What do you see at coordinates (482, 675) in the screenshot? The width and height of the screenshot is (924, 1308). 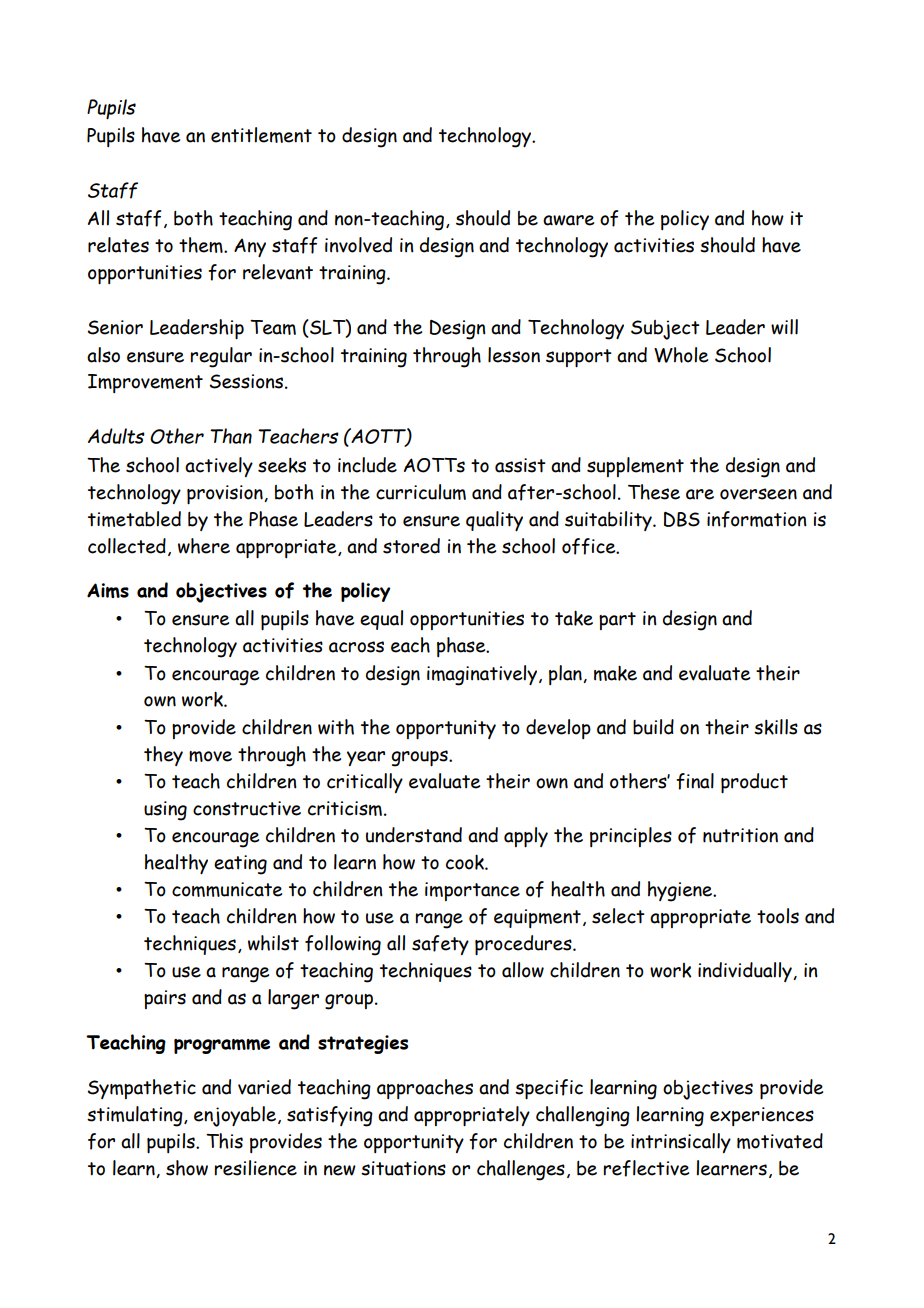 I see `imaginatively` at bounding box center [482, 675].
